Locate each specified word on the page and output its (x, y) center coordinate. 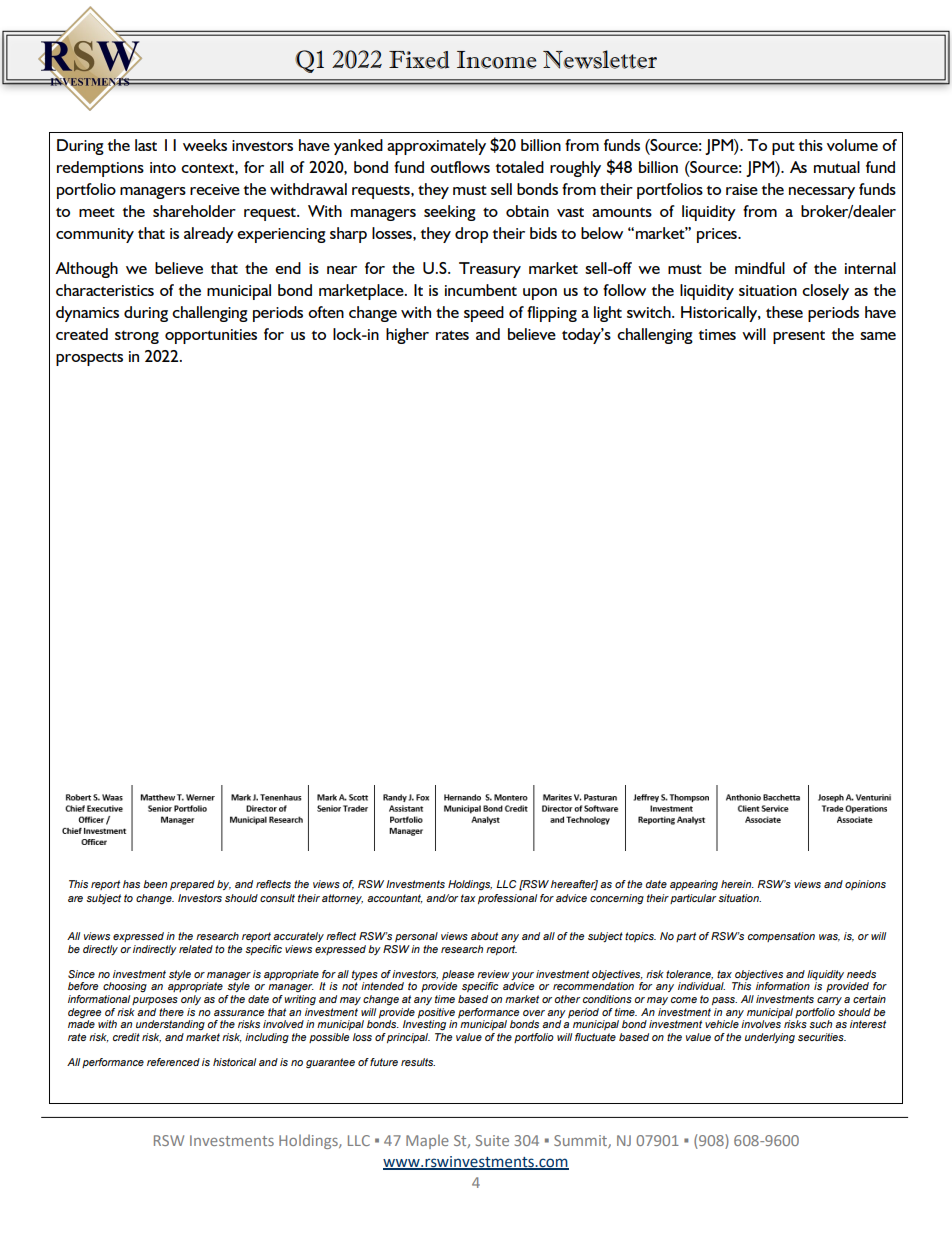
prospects (89, 359)
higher (407, 336)
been (155, 884)
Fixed (419, 60)
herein (737, 884)
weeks (205, 145)
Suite (492, 1140)
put (783, 148)
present (799, 337)
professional (507, 899)
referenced (173, 1062)
